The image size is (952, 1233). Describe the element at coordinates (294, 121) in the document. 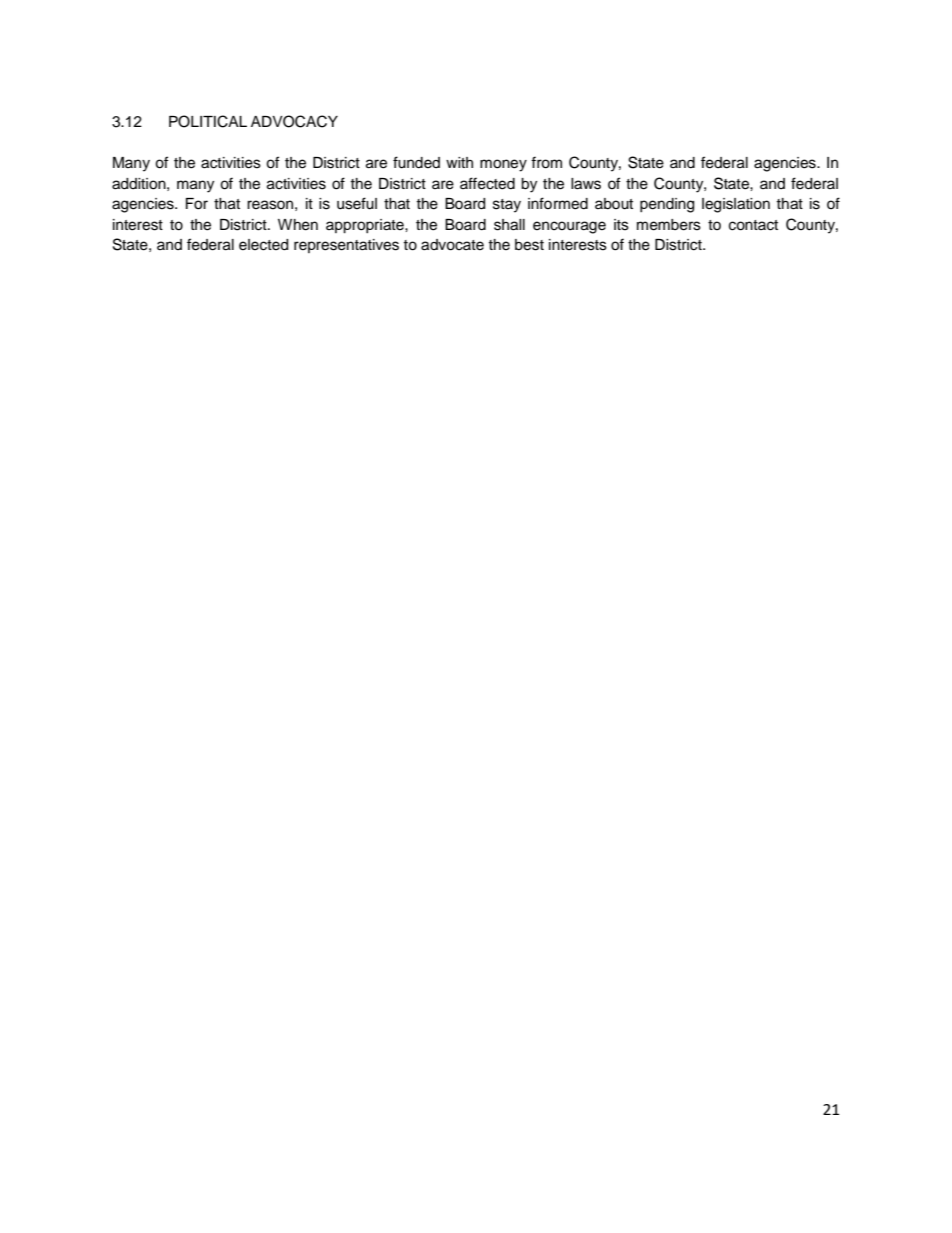

I see `ADVOCACY` at that location.
